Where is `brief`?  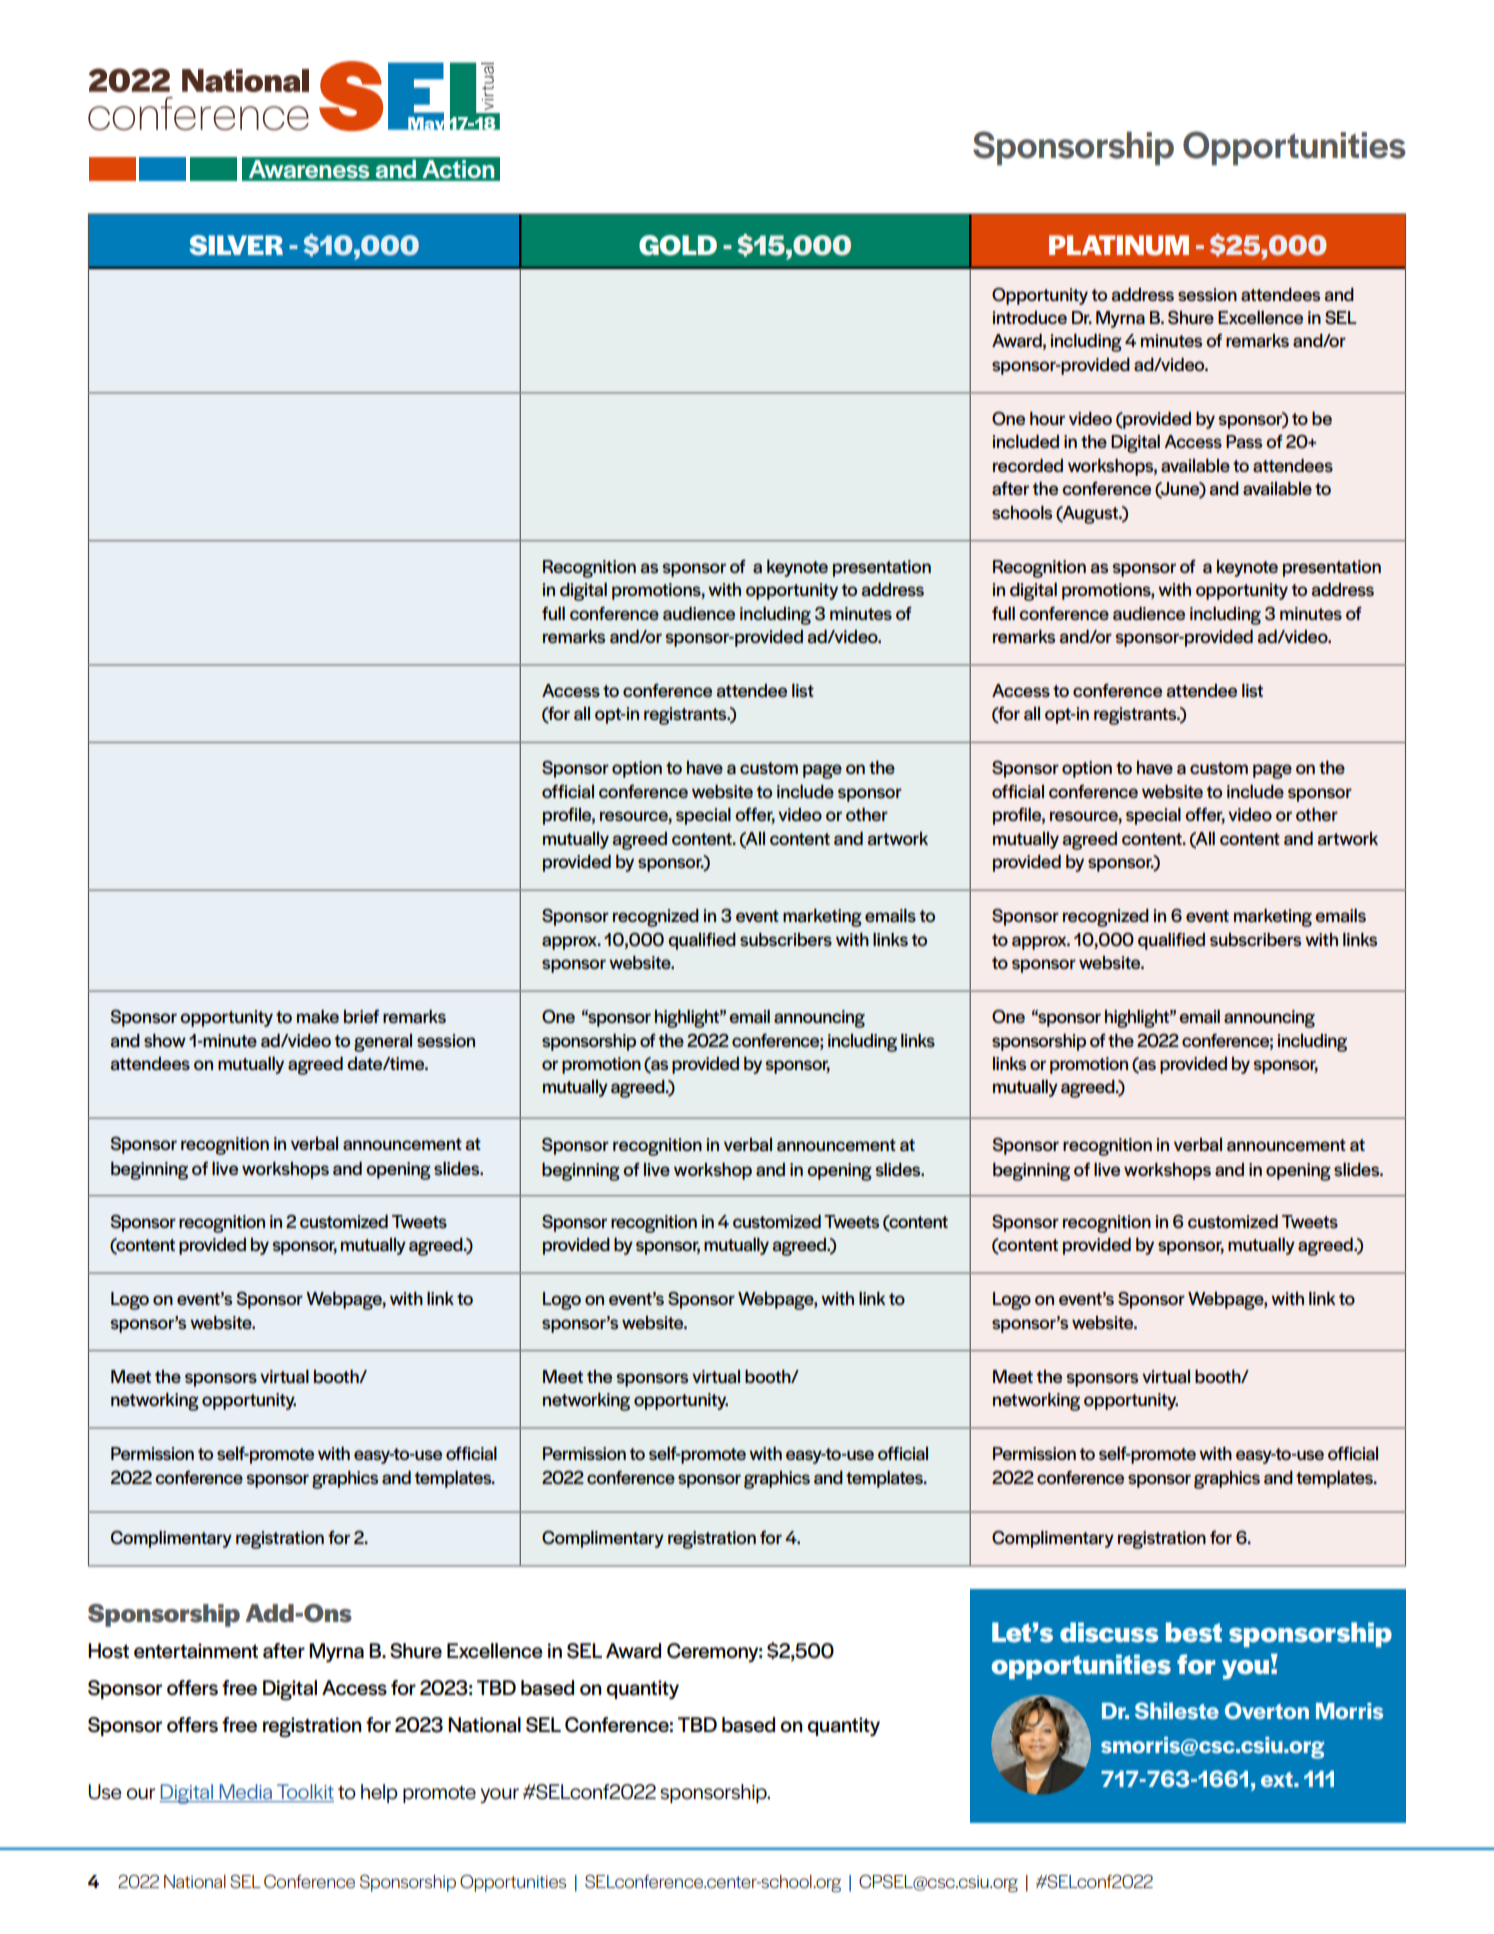 brief is located at coordinates (361, 1016).
